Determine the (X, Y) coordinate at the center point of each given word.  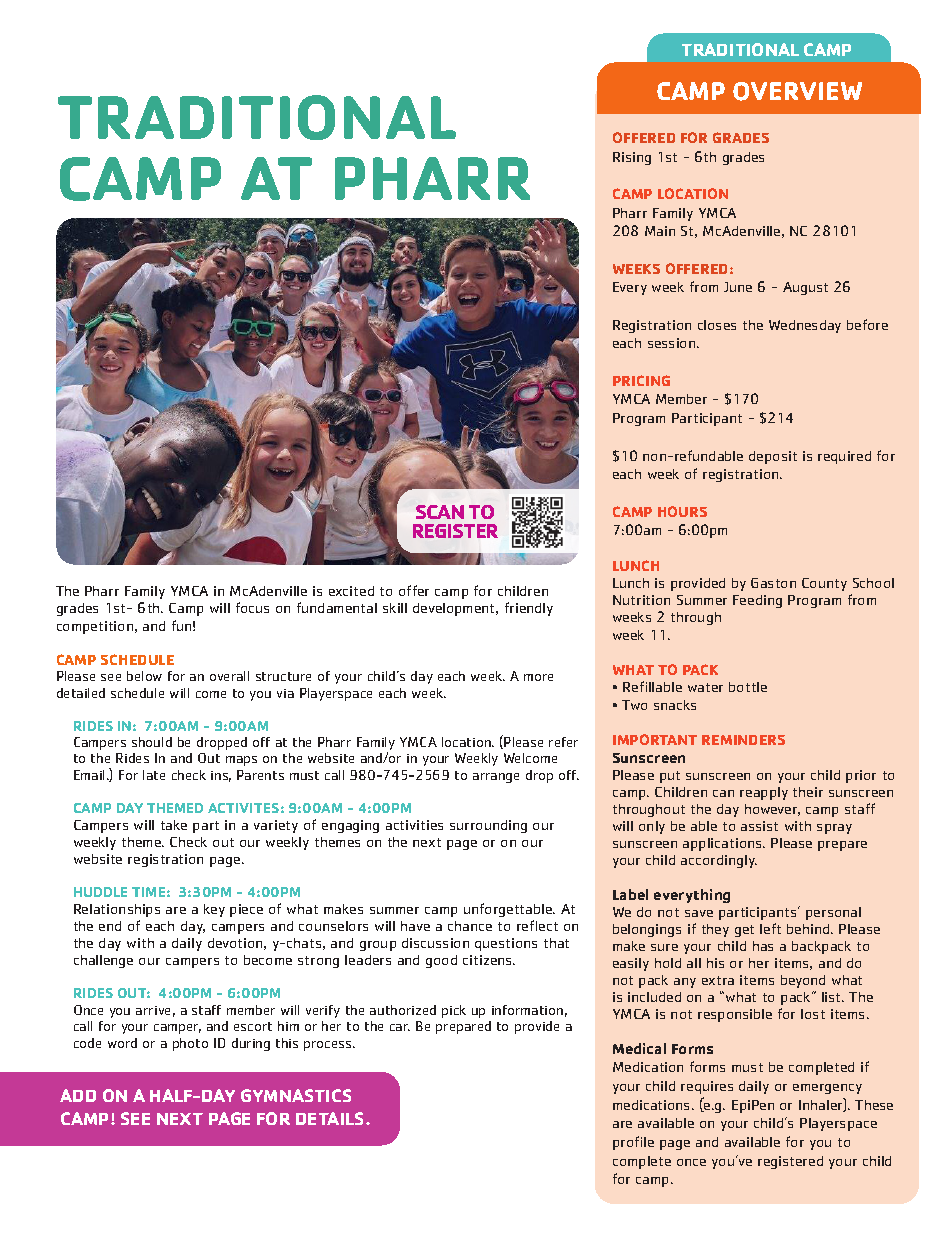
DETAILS (331, 1118)
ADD (78, 1095)
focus (252, 607)
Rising (632, 158)
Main (660, 231)
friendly (529, 609)
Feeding (757, 601)
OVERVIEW (797, 91)
